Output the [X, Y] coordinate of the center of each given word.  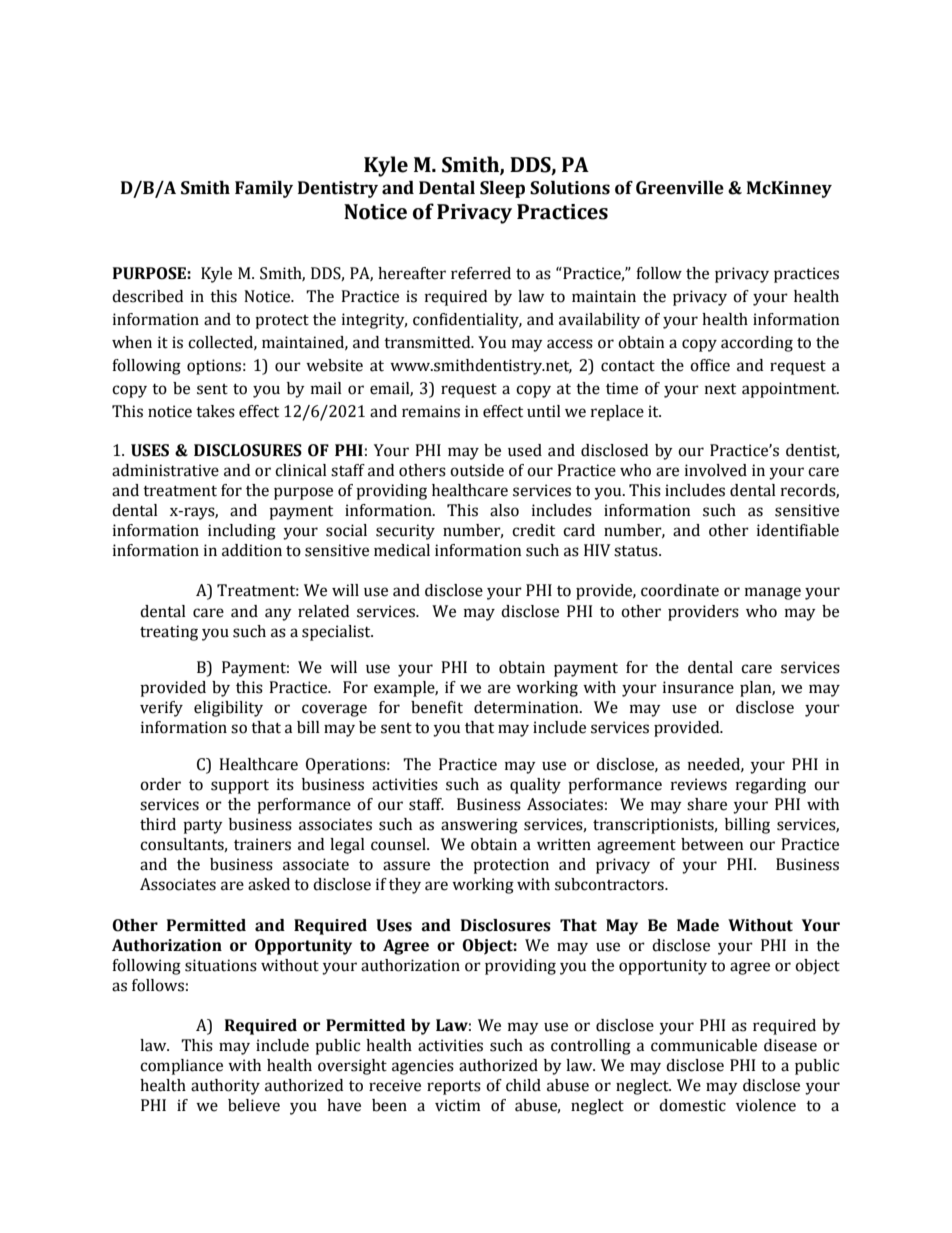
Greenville [680, 188]
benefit [437, 707]
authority [225, 1087]
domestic [692, 1105]
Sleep [502, 189]
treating [169, 633]
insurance [698, 687]
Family [264, 189]
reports [454, 1088]
